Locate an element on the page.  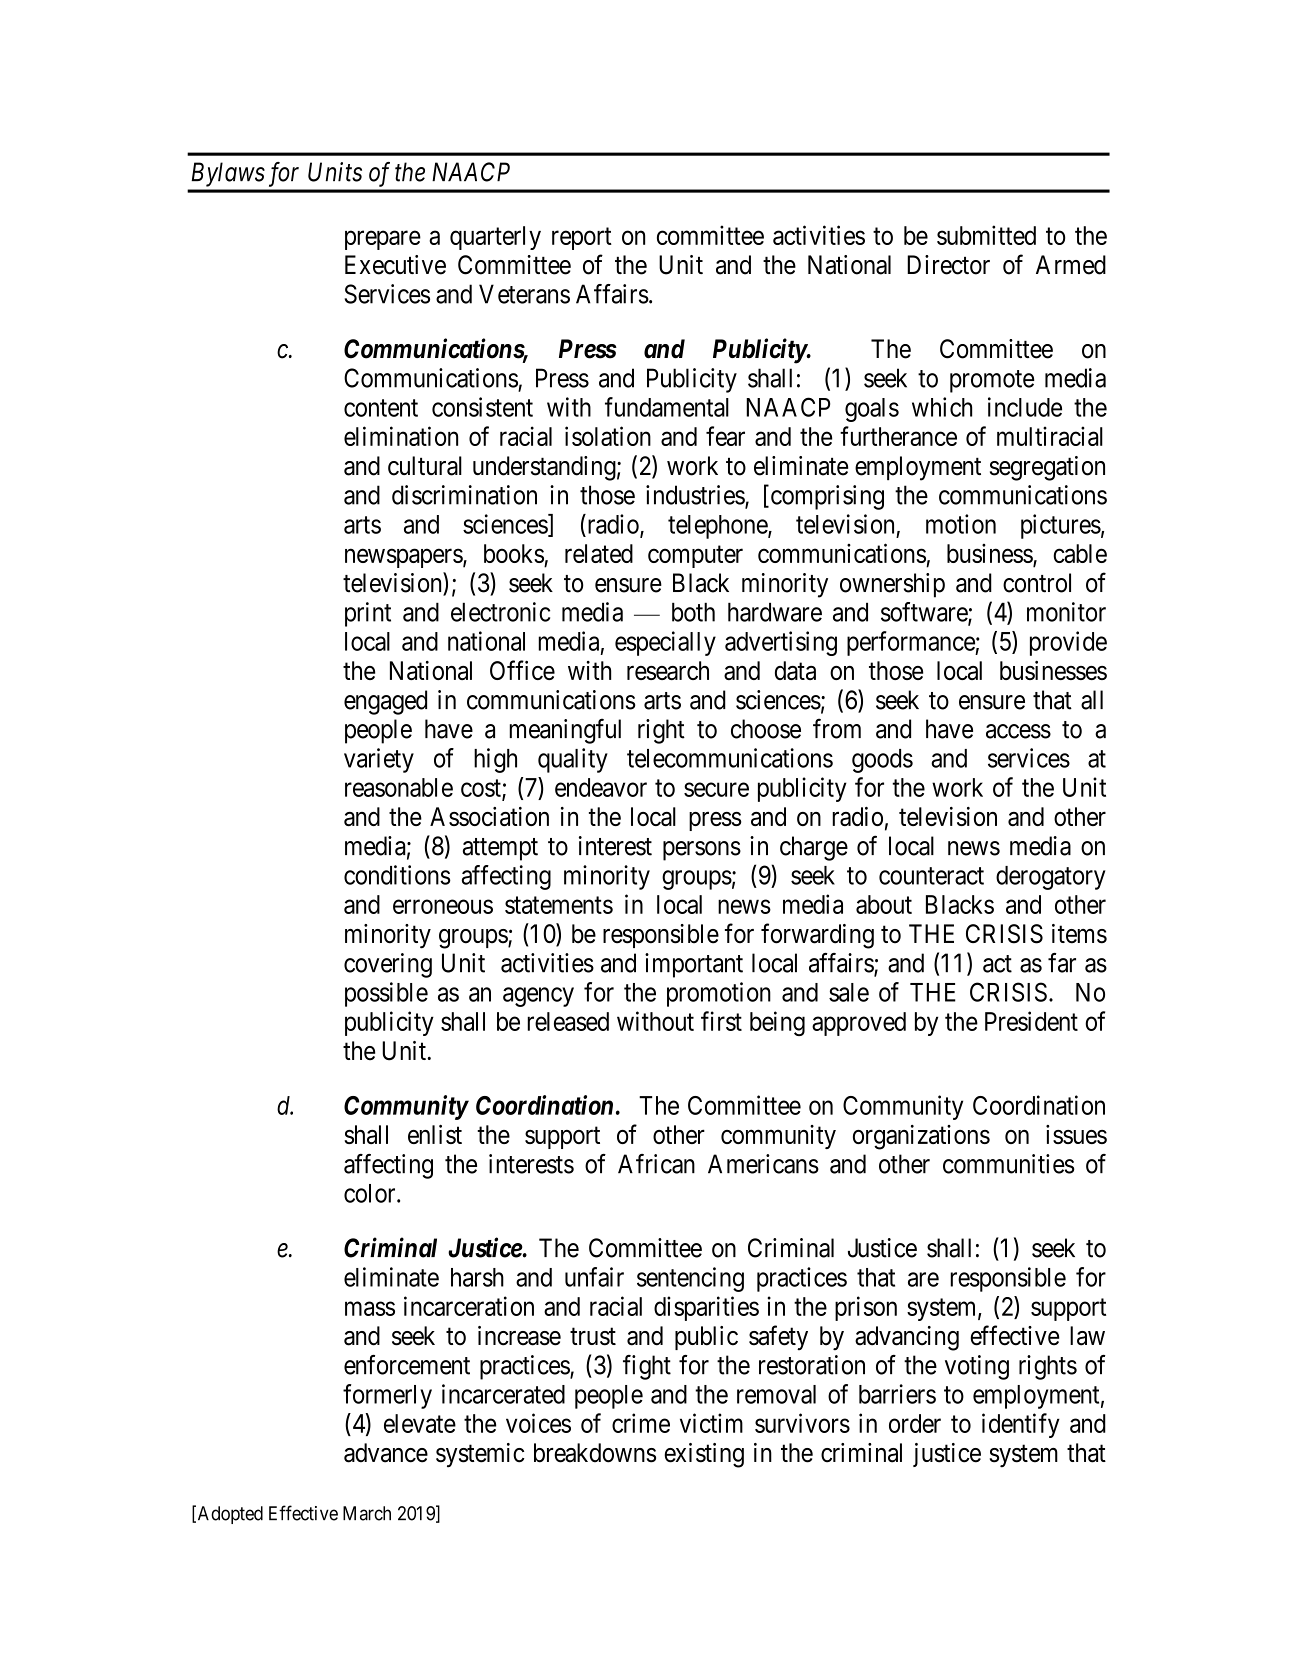
existing is located at coordinates (704, 1455).
